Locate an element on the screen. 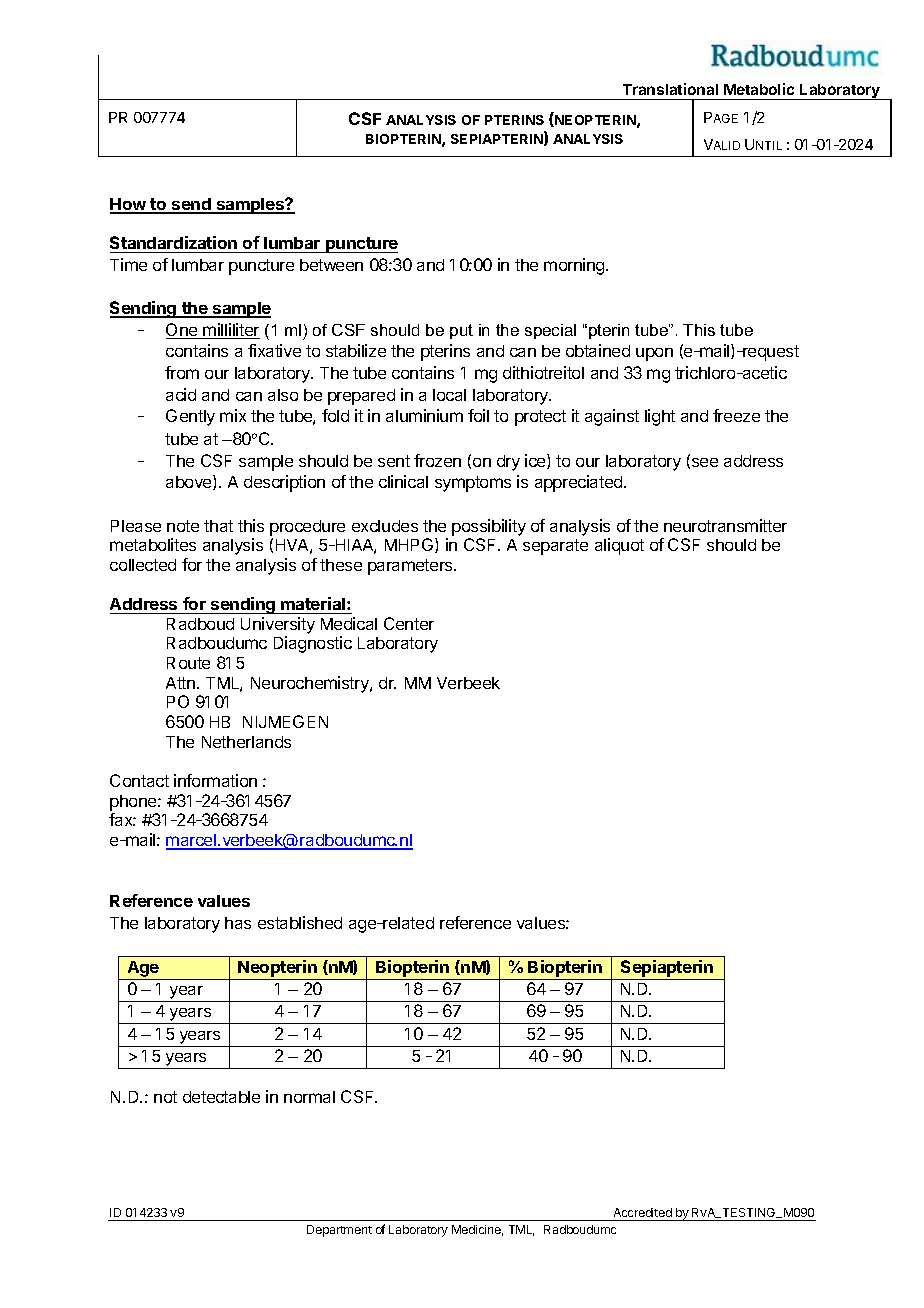  acid is located at coordinates (181, 394).
